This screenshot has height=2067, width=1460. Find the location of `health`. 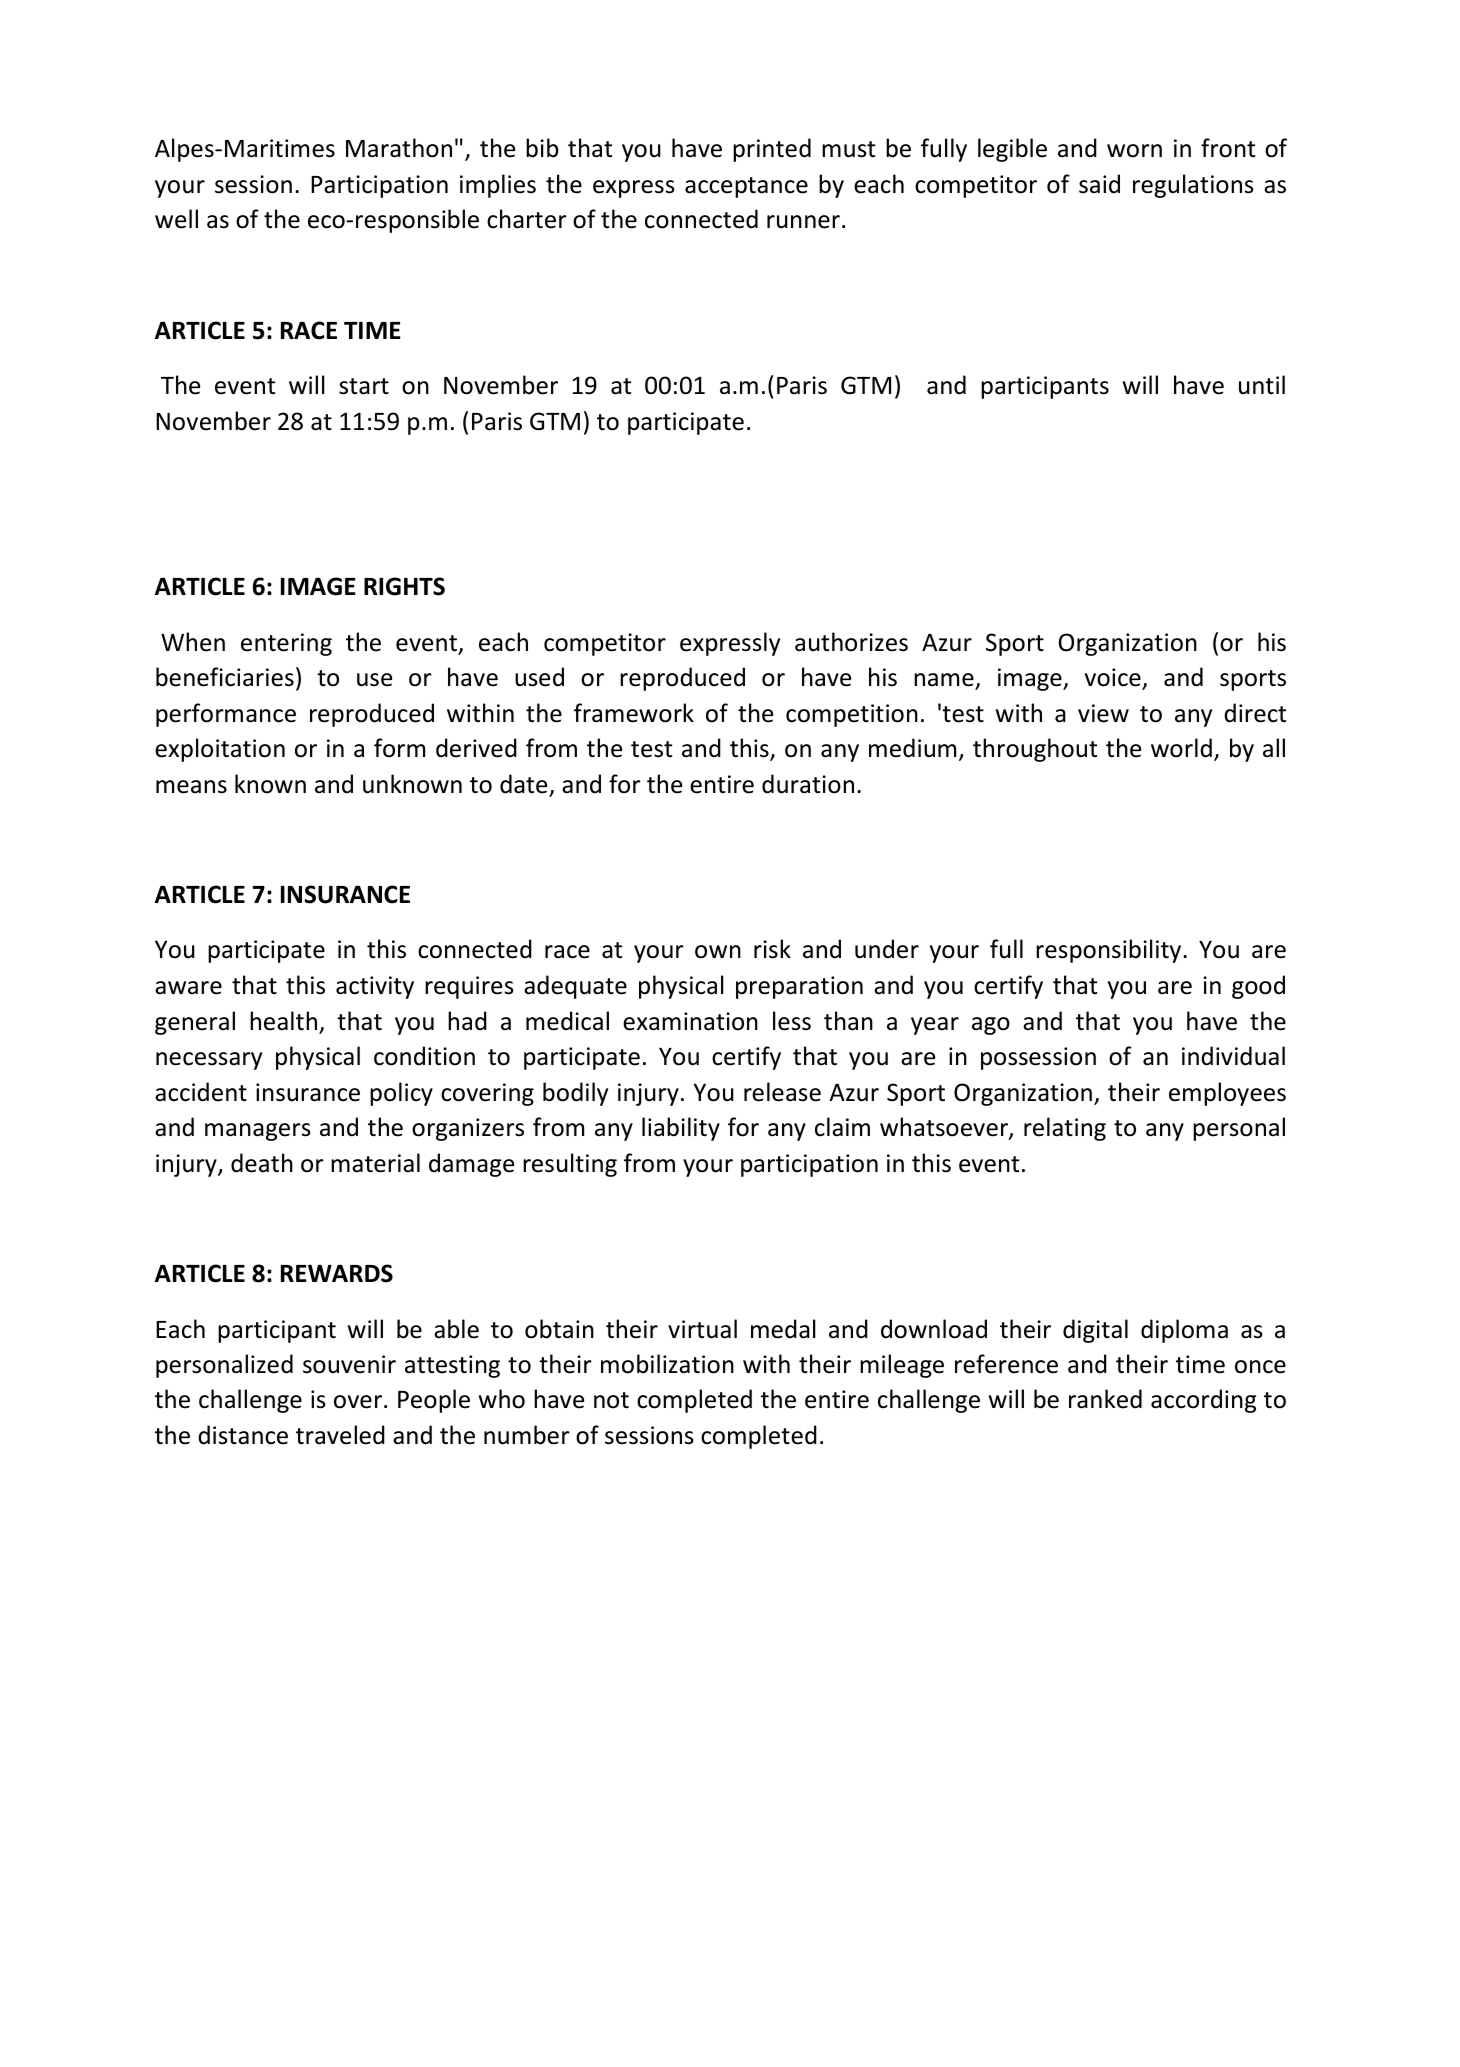

health is located at coordinates (283, 1021).
